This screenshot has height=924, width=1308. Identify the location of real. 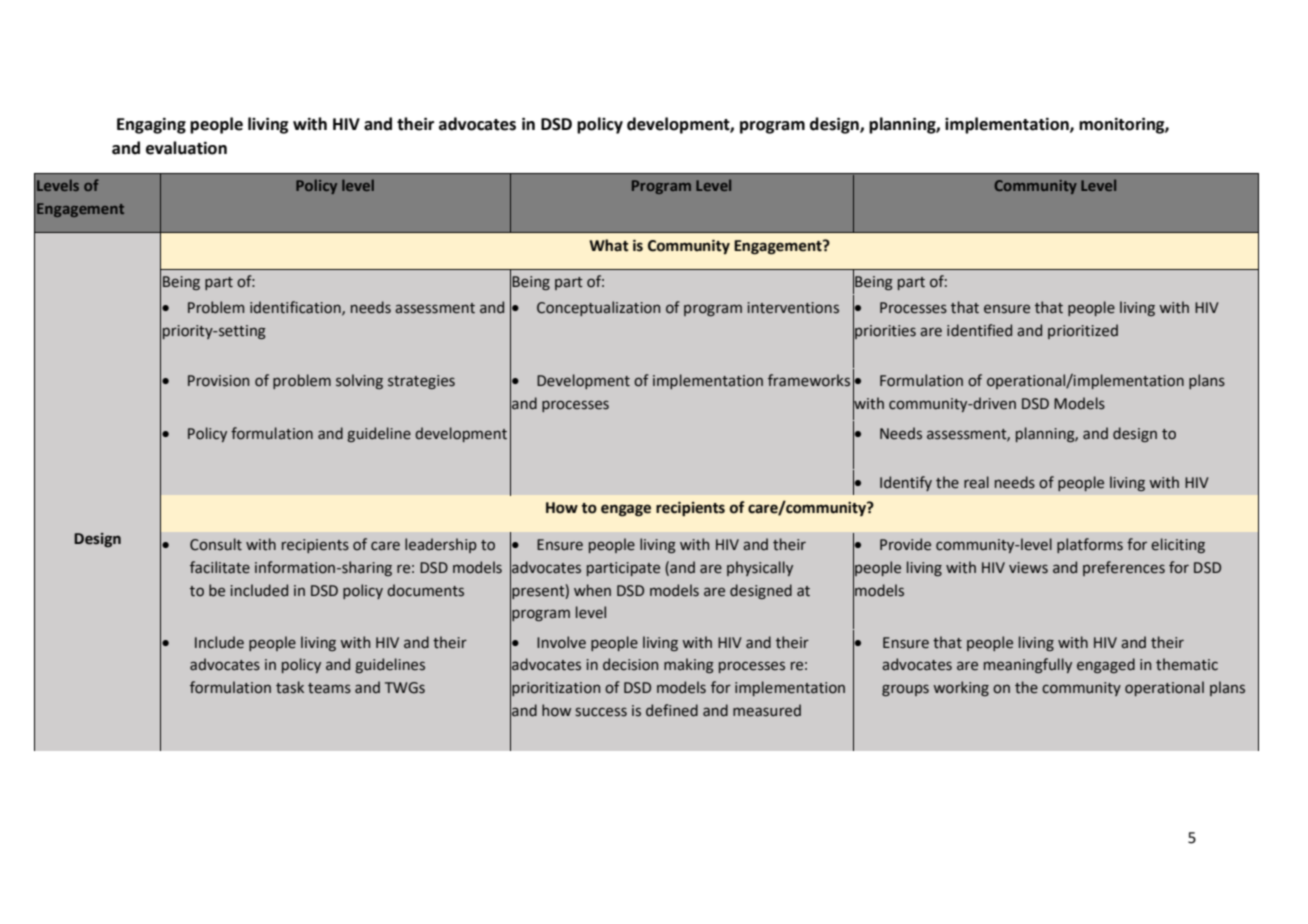
(976, 482).
